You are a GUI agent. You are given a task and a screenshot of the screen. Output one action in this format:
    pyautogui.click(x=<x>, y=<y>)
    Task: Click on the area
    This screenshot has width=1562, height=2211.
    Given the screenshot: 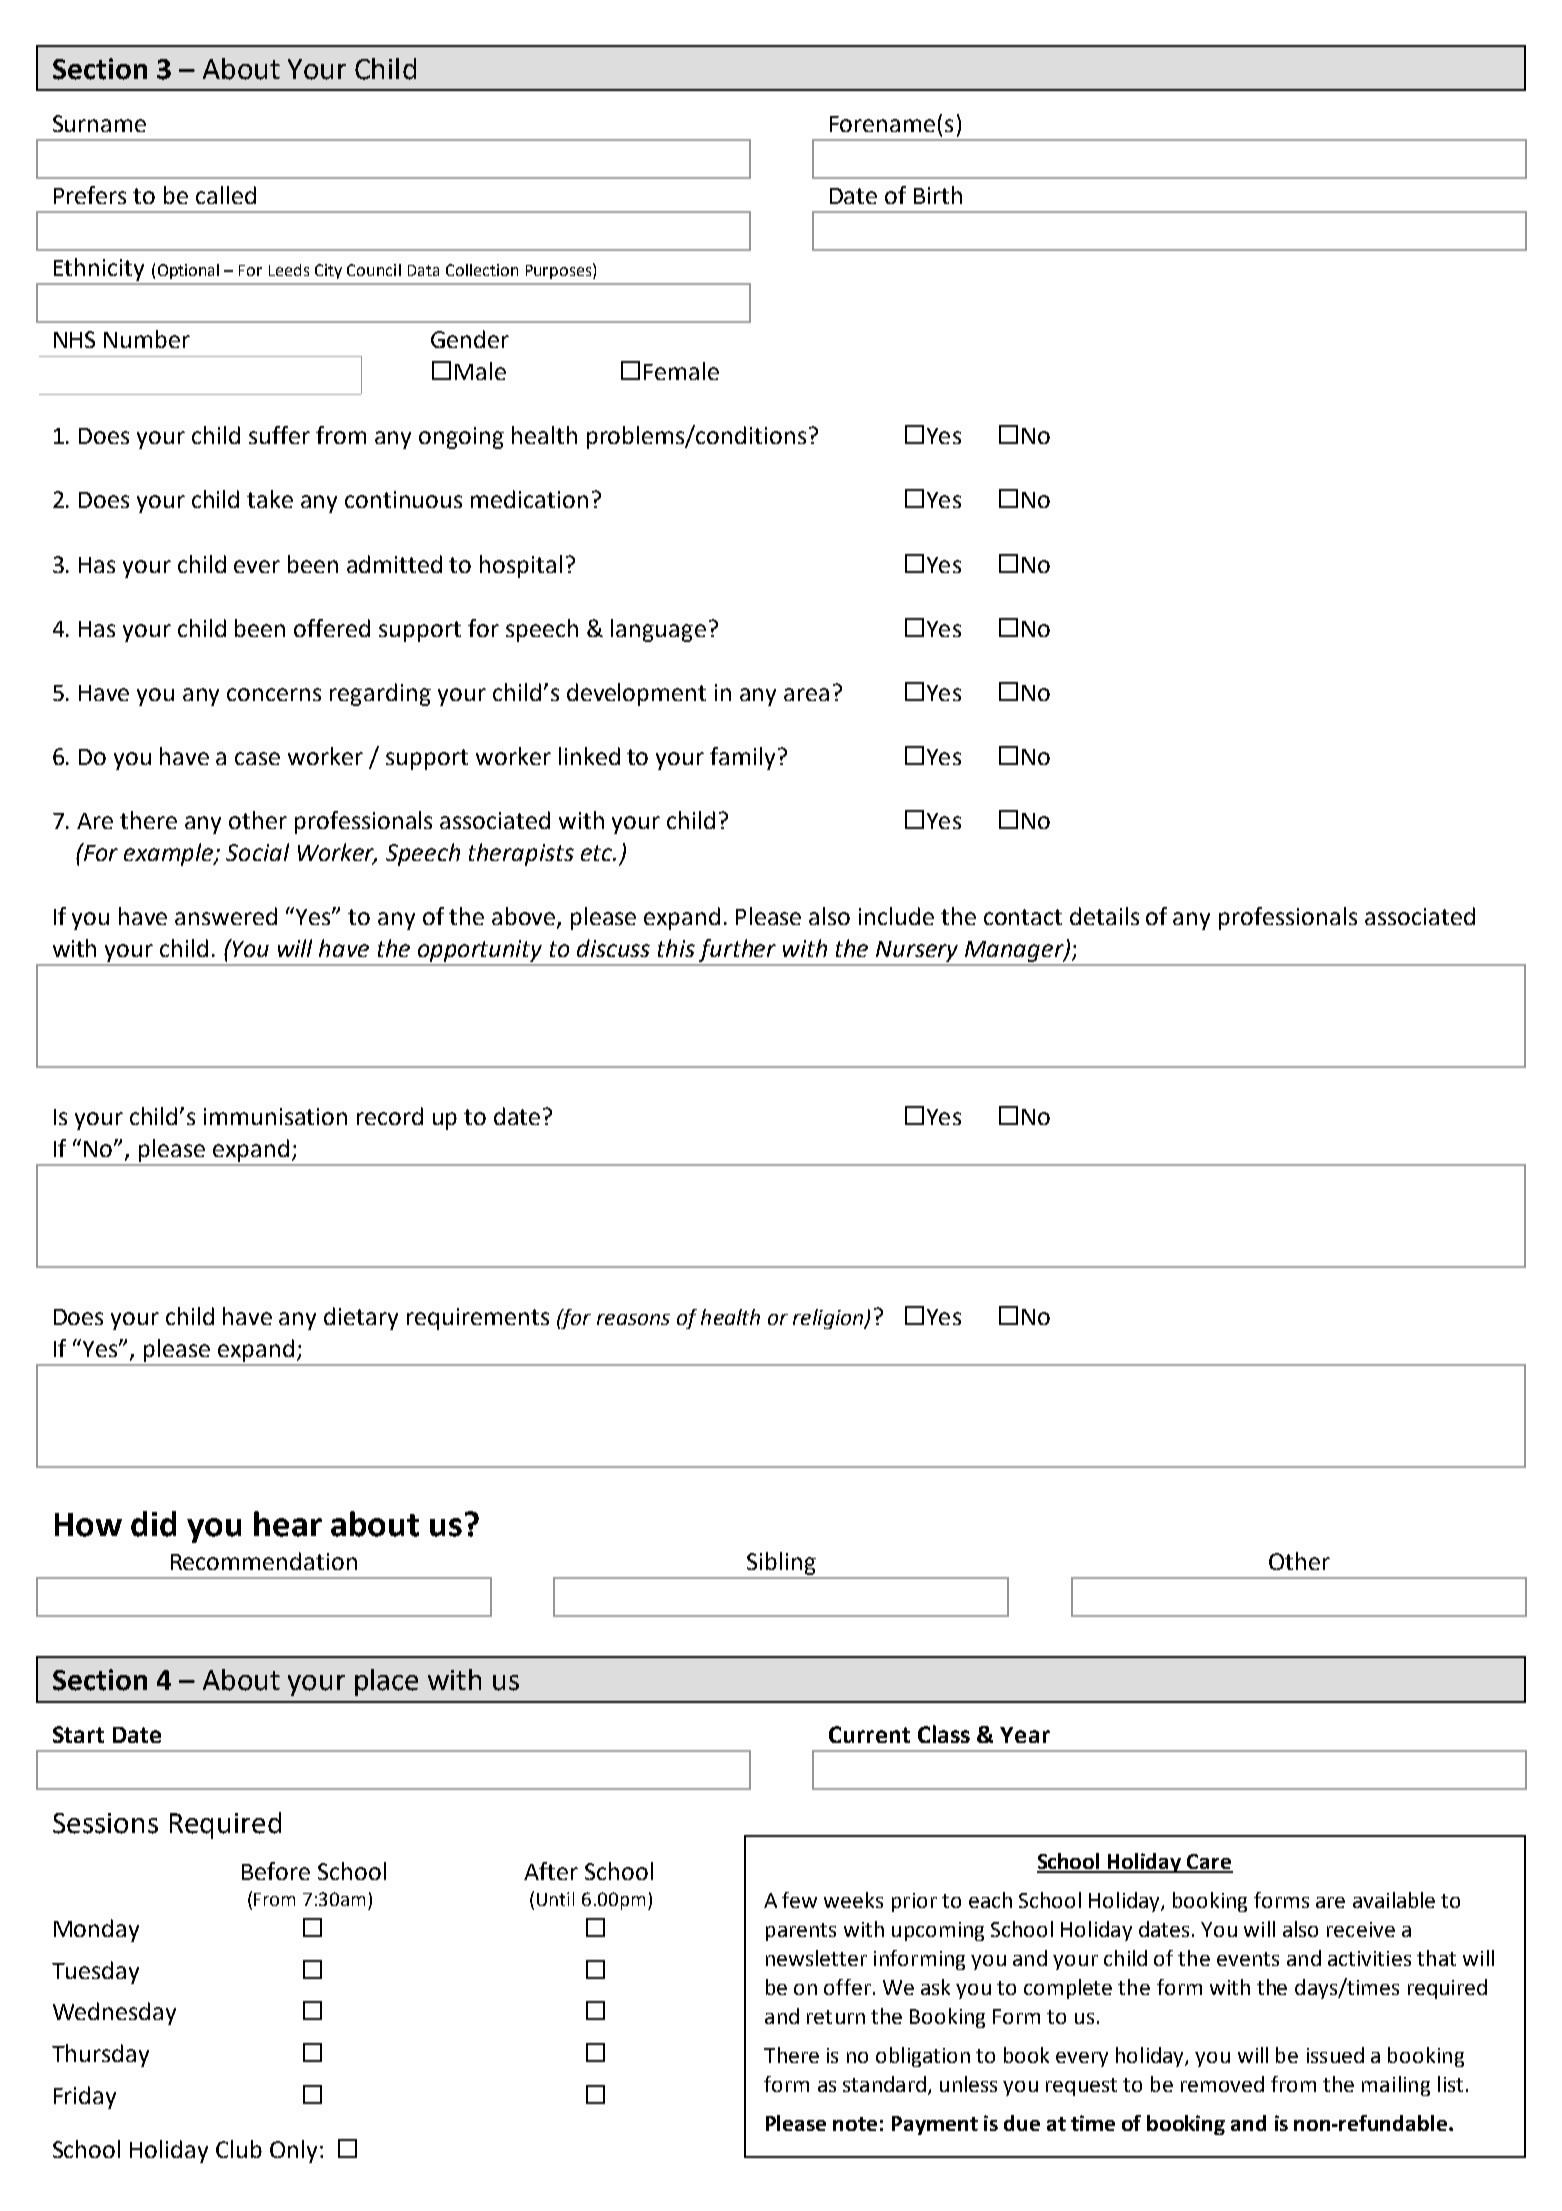 What is the action you would take?
    pyautogui.click(x=806, y=694)
